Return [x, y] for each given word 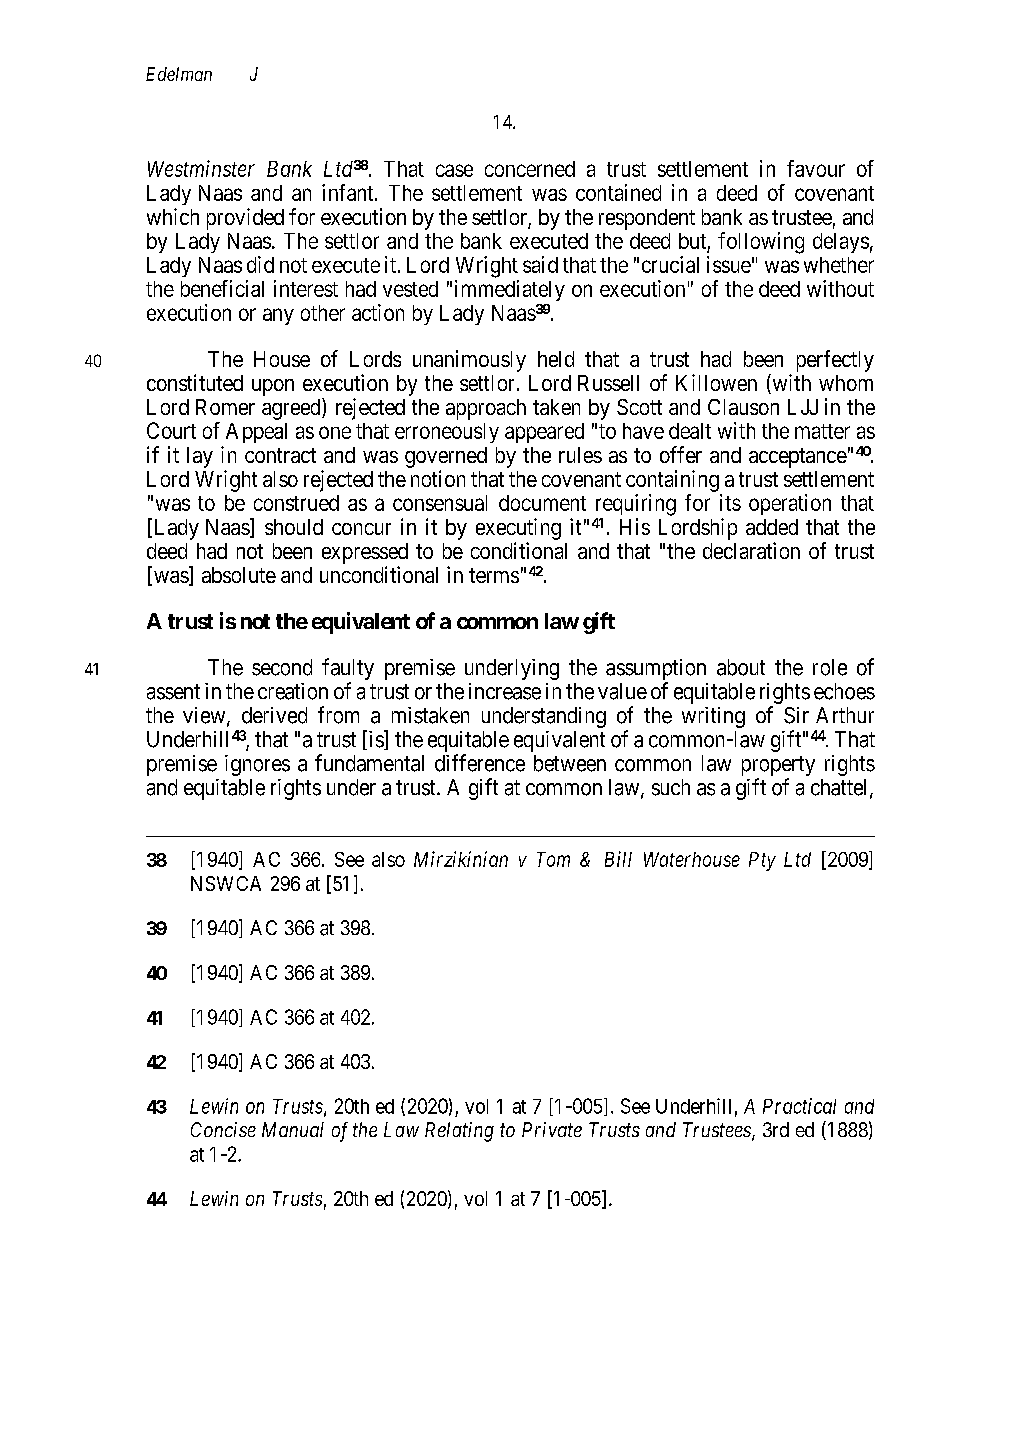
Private [552, 1129]
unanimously [469, 361]
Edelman [179, 74]
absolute [239, 575]
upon [273, 387]
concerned [530, 169]
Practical [799, 1106]
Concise [223, 1129]
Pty [762, 861]
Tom [553, 859]
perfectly [835, 361]
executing [518, 529]
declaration [751, 550]
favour [816, 168]
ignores [257, 765]
